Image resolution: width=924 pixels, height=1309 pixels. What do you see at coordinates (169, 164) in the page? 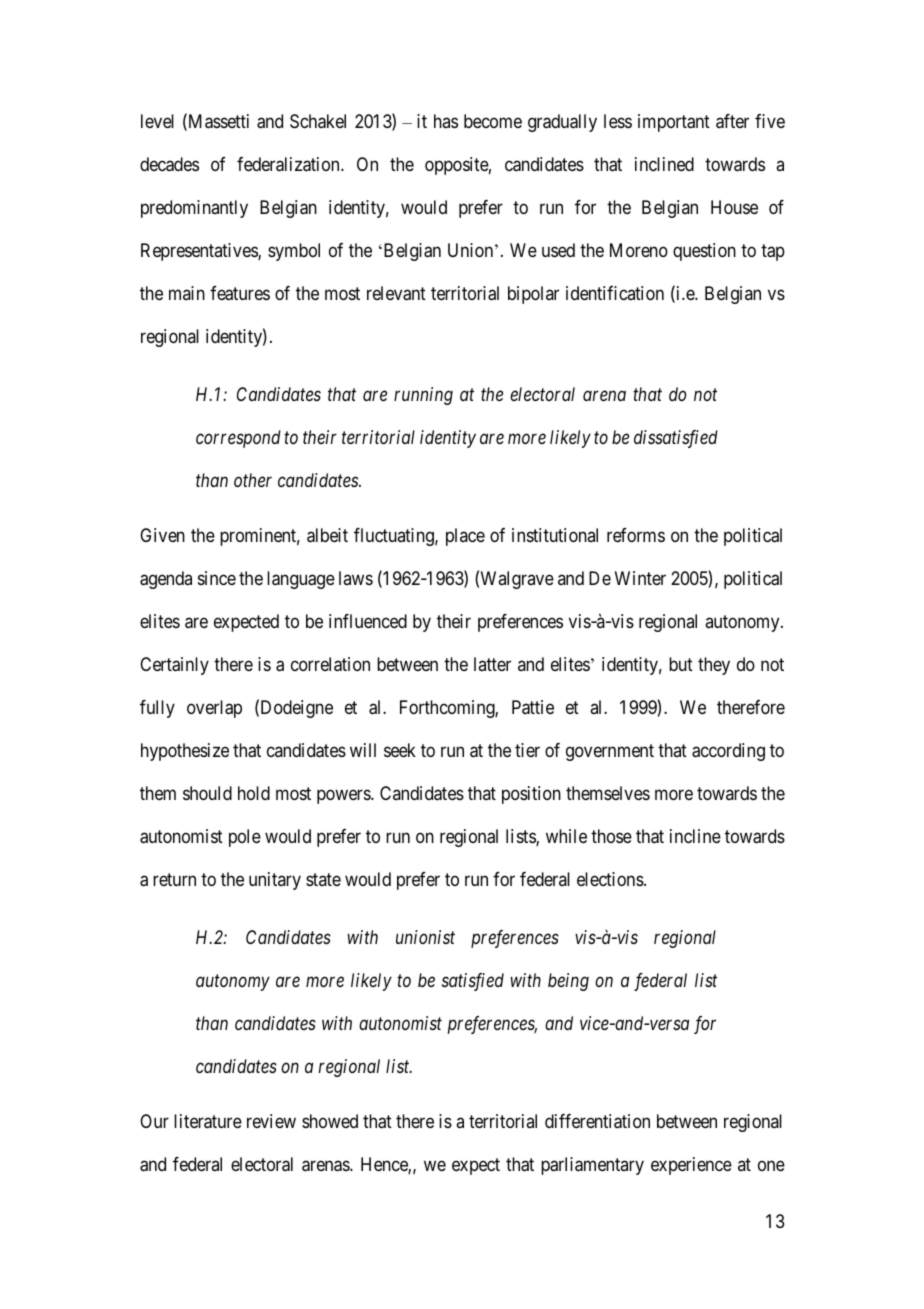
I see `decades` at bounding box center [169, 164].
